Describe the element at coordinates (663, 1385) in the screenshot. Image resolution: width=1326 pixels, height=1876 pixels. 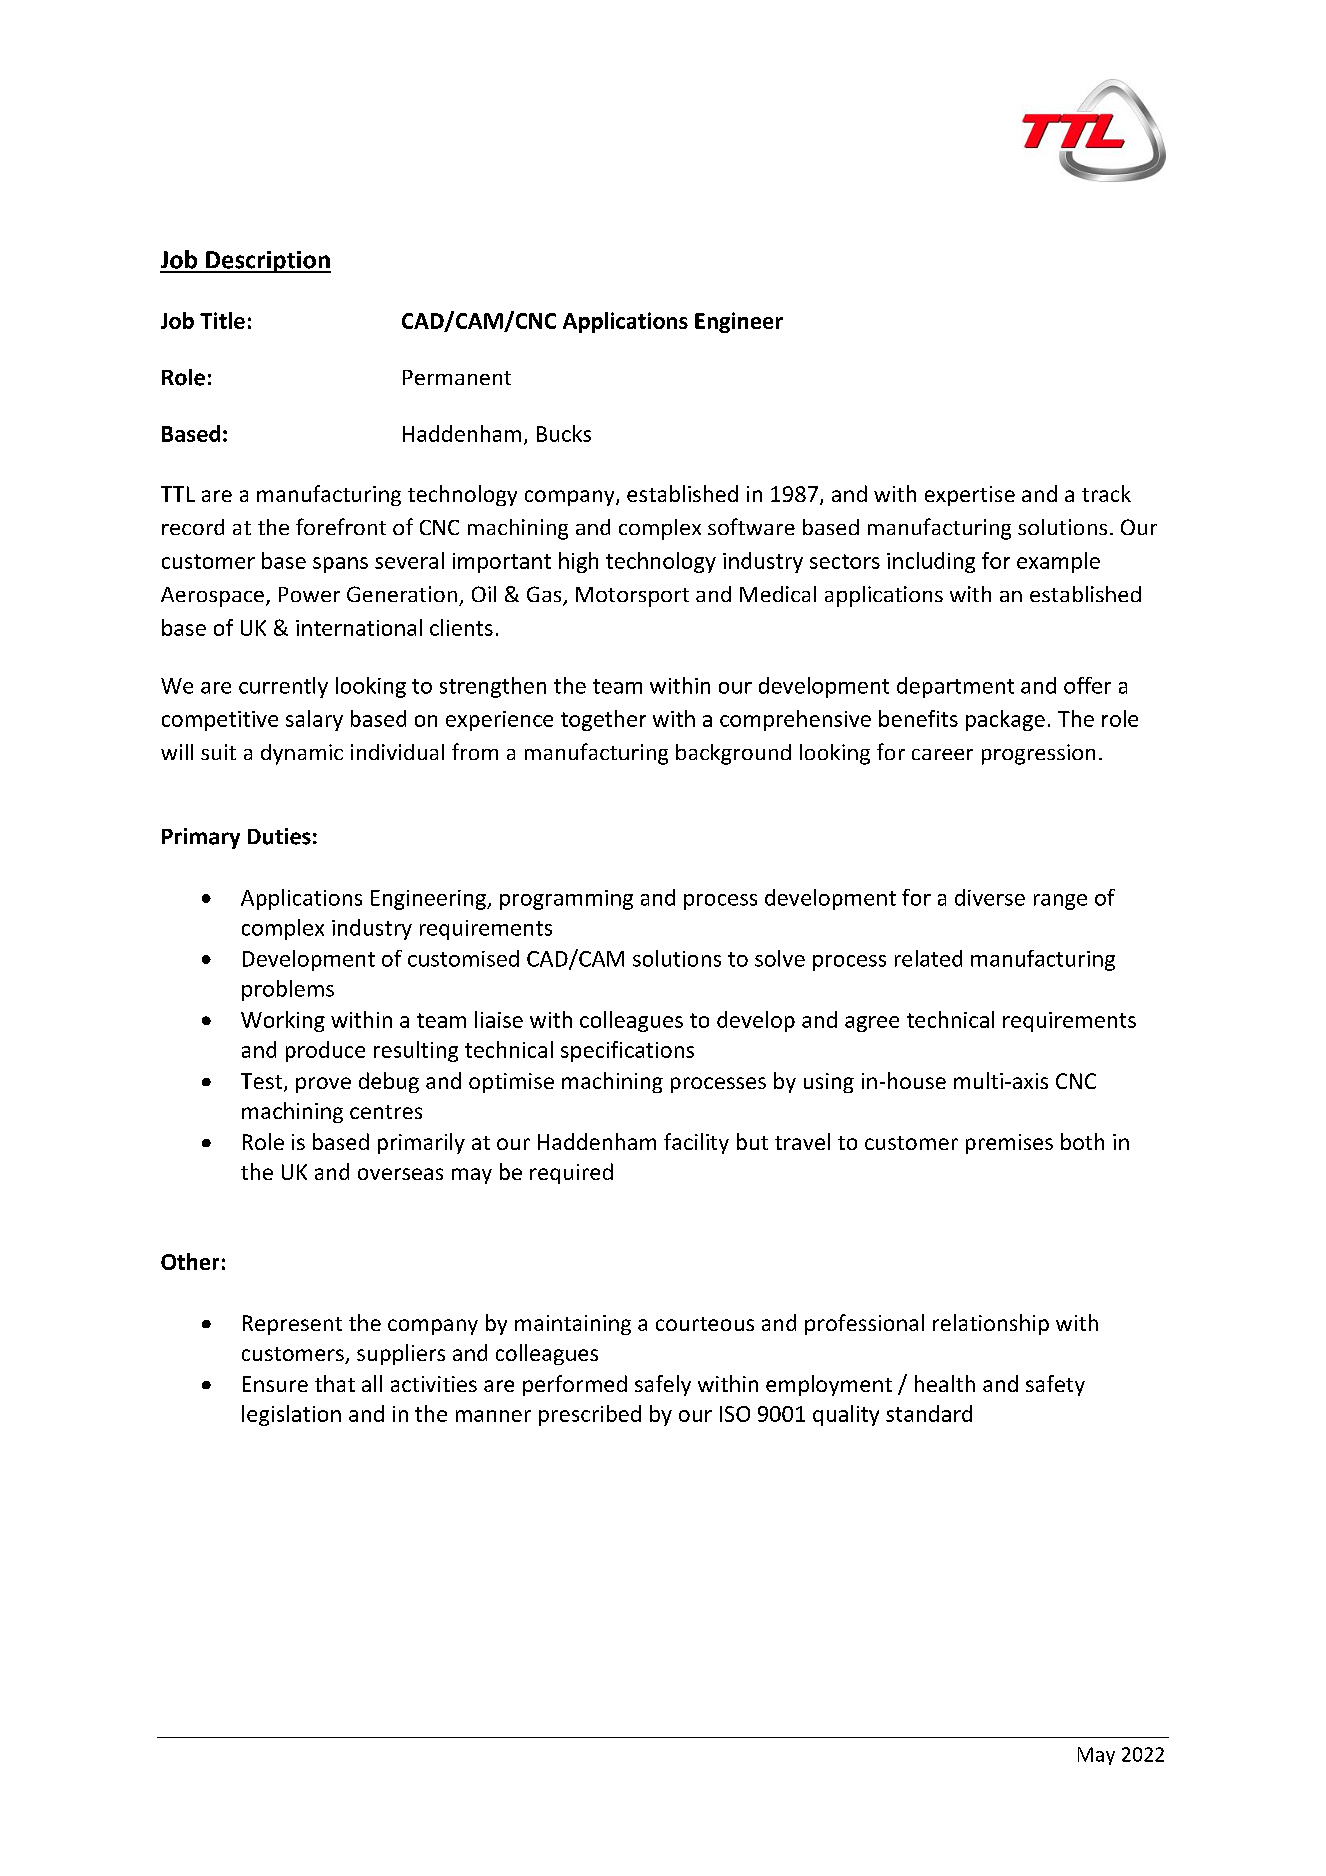
I see `safely` at that location.
